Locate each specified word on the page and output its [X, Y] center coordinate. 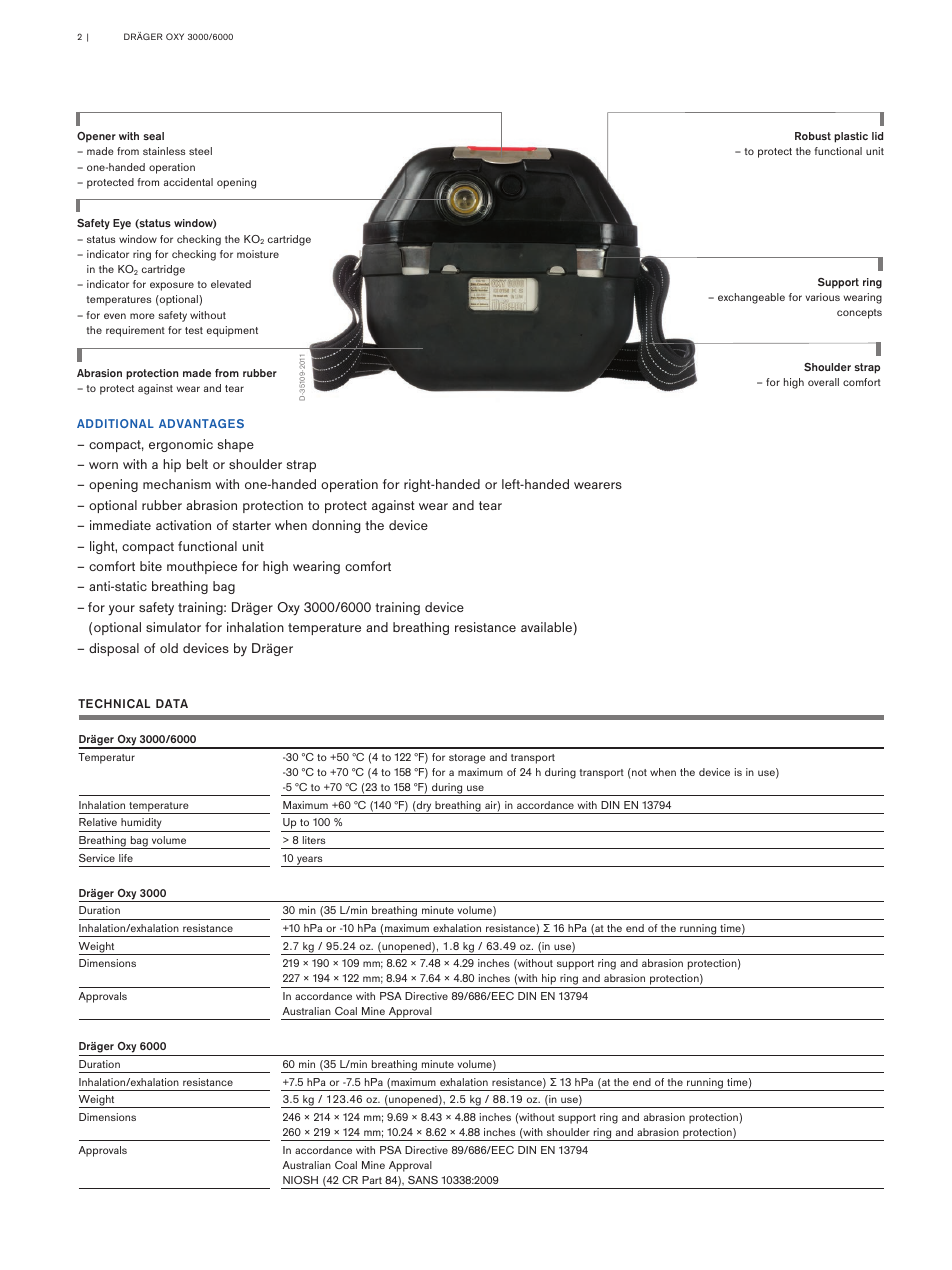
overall [823, 382]
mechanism [177, 484]
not [638, 772]
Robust [813, 136]
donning [336, 526]
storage [467, 759]
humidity [141, 825]
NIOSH [300, 1180]
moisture [258, 254]
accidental [188, 182]
